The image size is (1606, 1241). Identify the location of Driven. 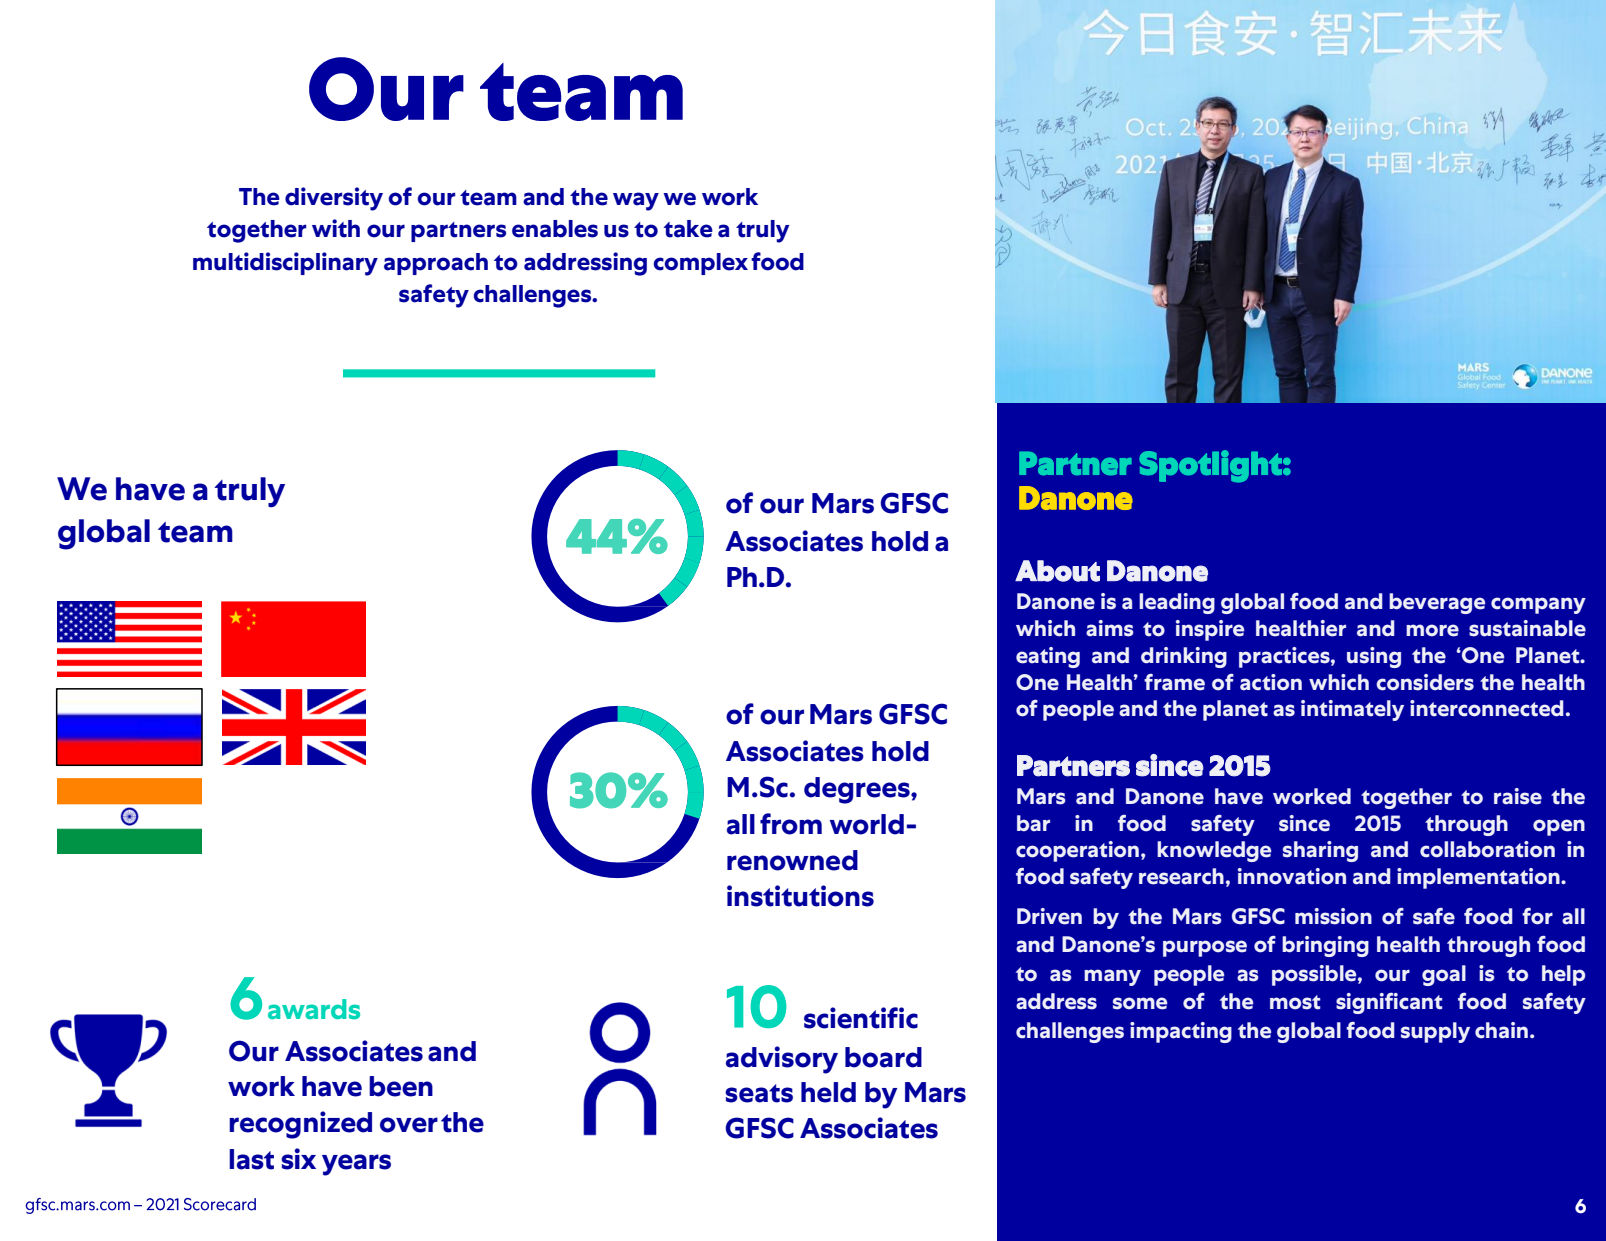
(1049, 916).
